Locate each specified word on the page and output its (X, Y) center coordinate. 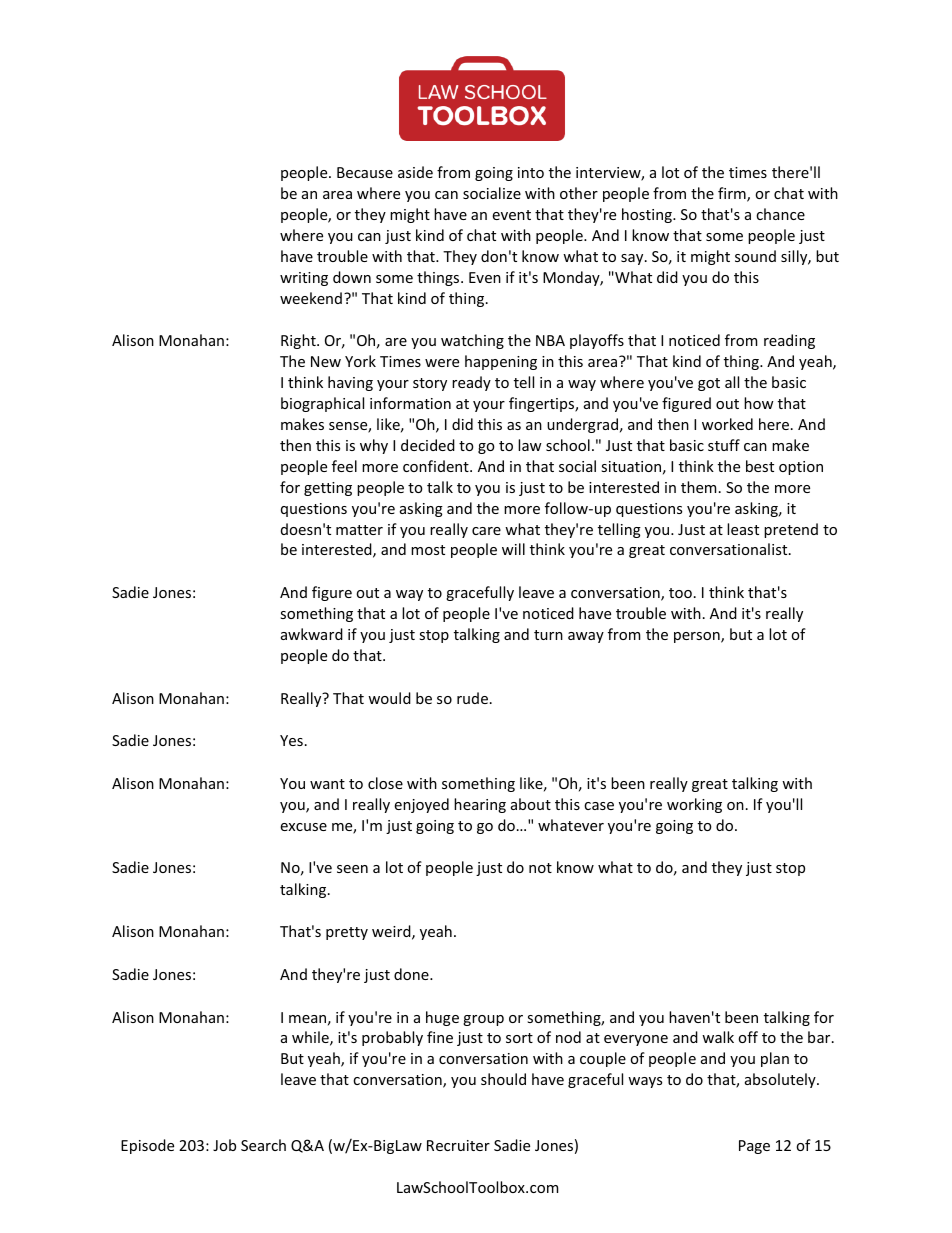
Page (754, 1147)
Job (224, 1145)
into (531, 172)
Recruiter (458, 1145)
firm (733, 194)
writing (304, 279)
